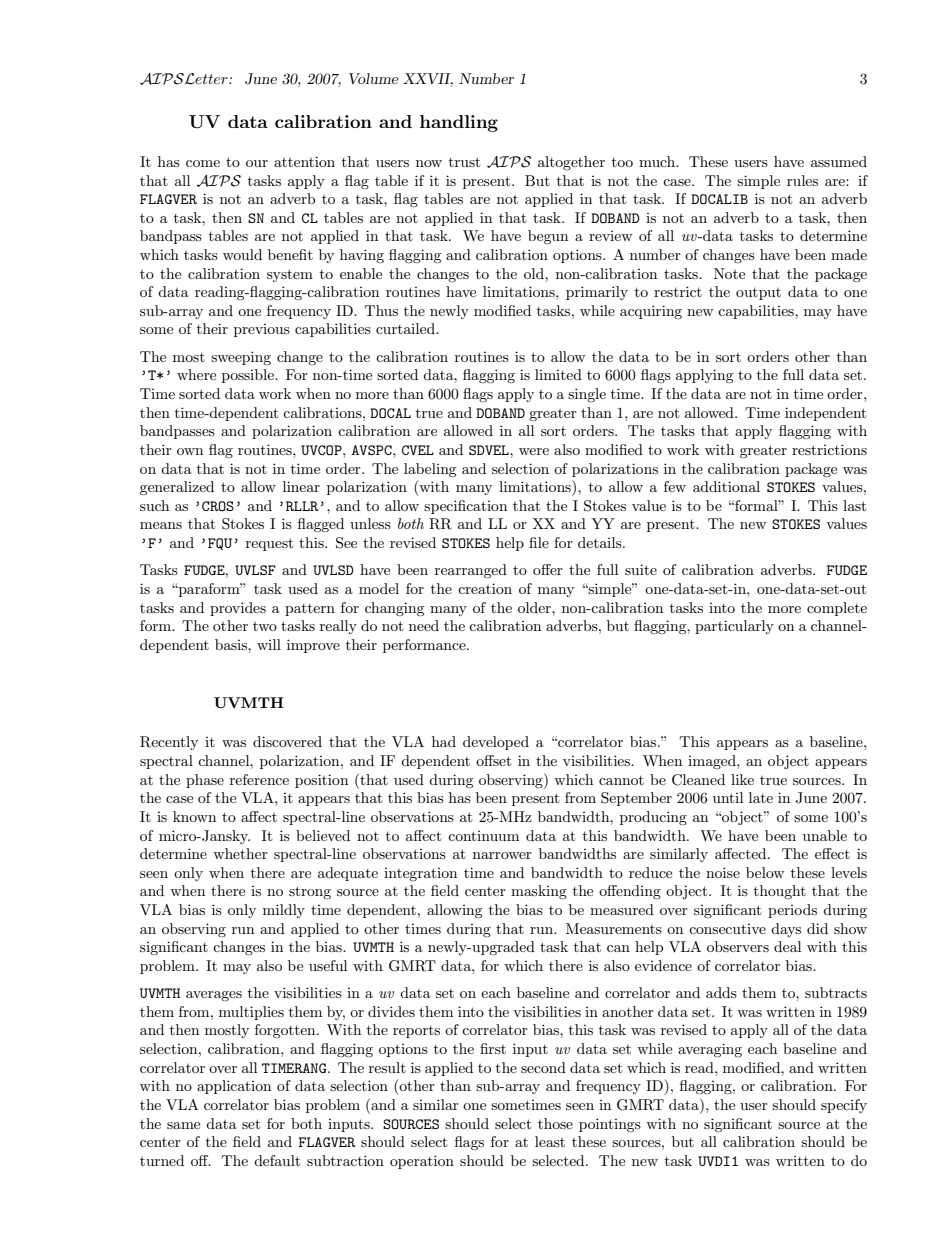 The image size is (952, 1233). I want to click on particularly, so click(734, 627).
